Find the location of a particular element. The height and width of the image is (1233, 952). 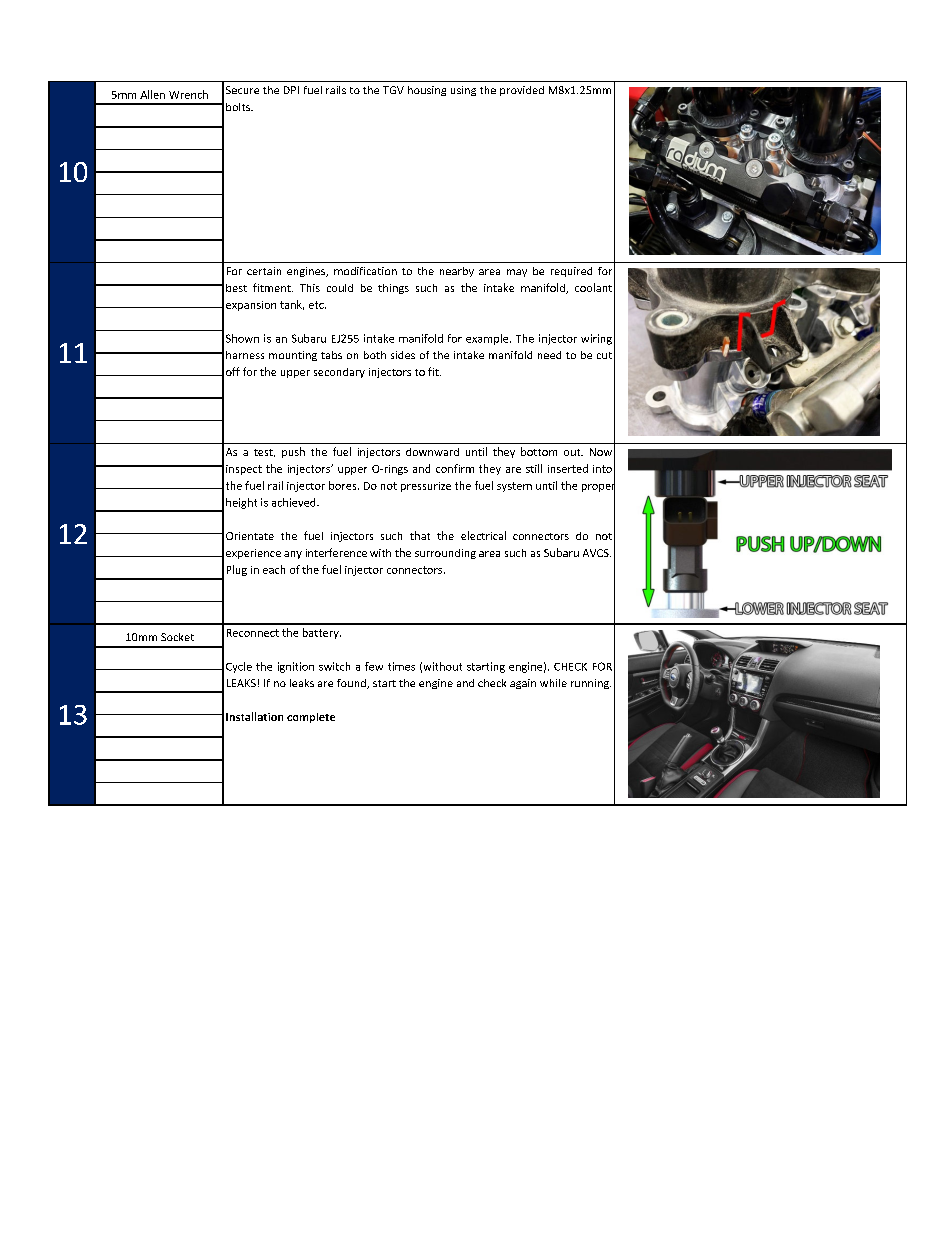

provided is located at coordinates (522, 91).
